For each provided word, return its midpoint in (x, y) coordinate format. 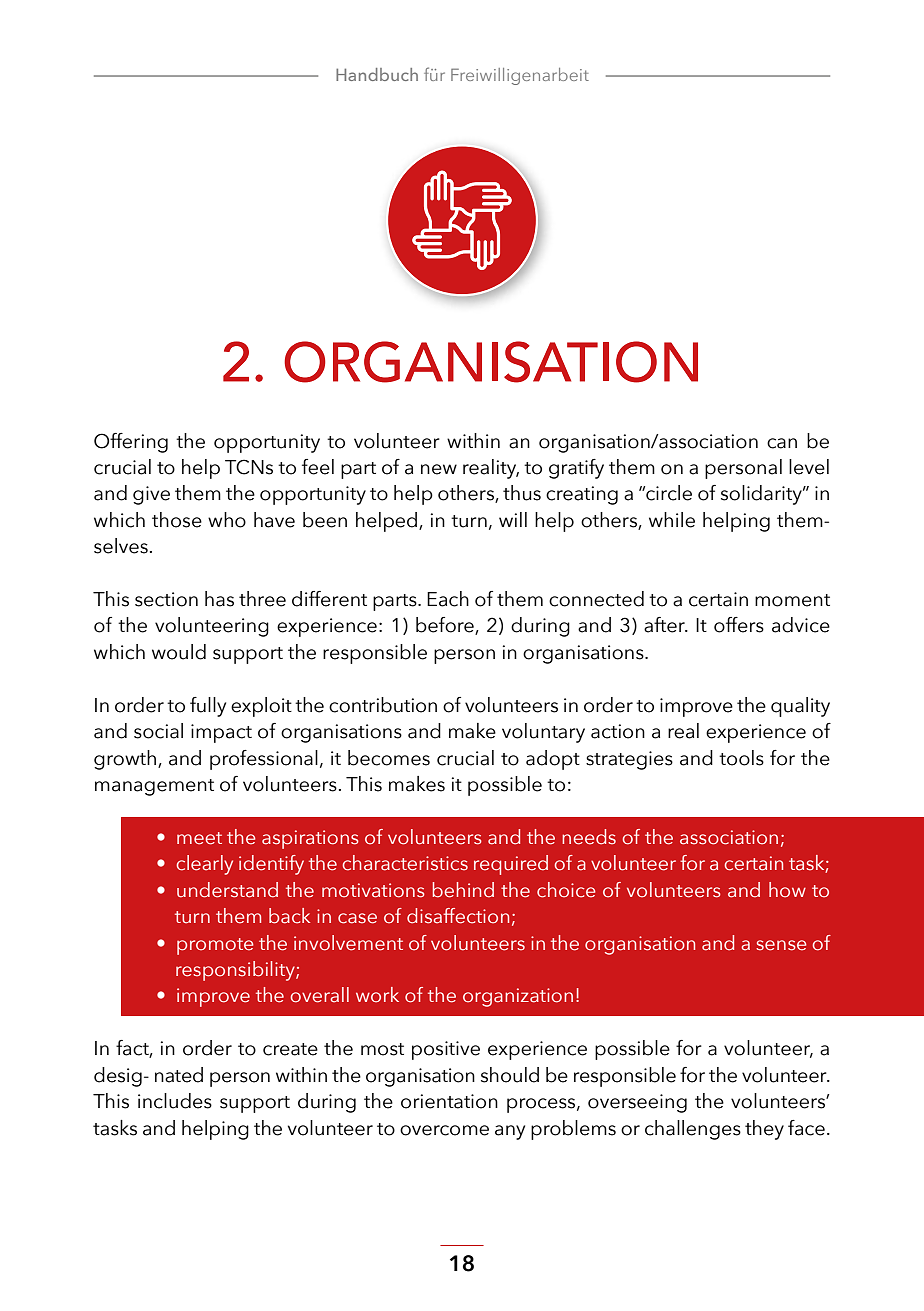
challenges (693, 1130)
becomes (389, 758)
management (154, 787)
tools (741, 758)
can (782, 443)
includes (175, 1101)
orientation (449, 1101)
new (439, 469)
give (151, 495)
